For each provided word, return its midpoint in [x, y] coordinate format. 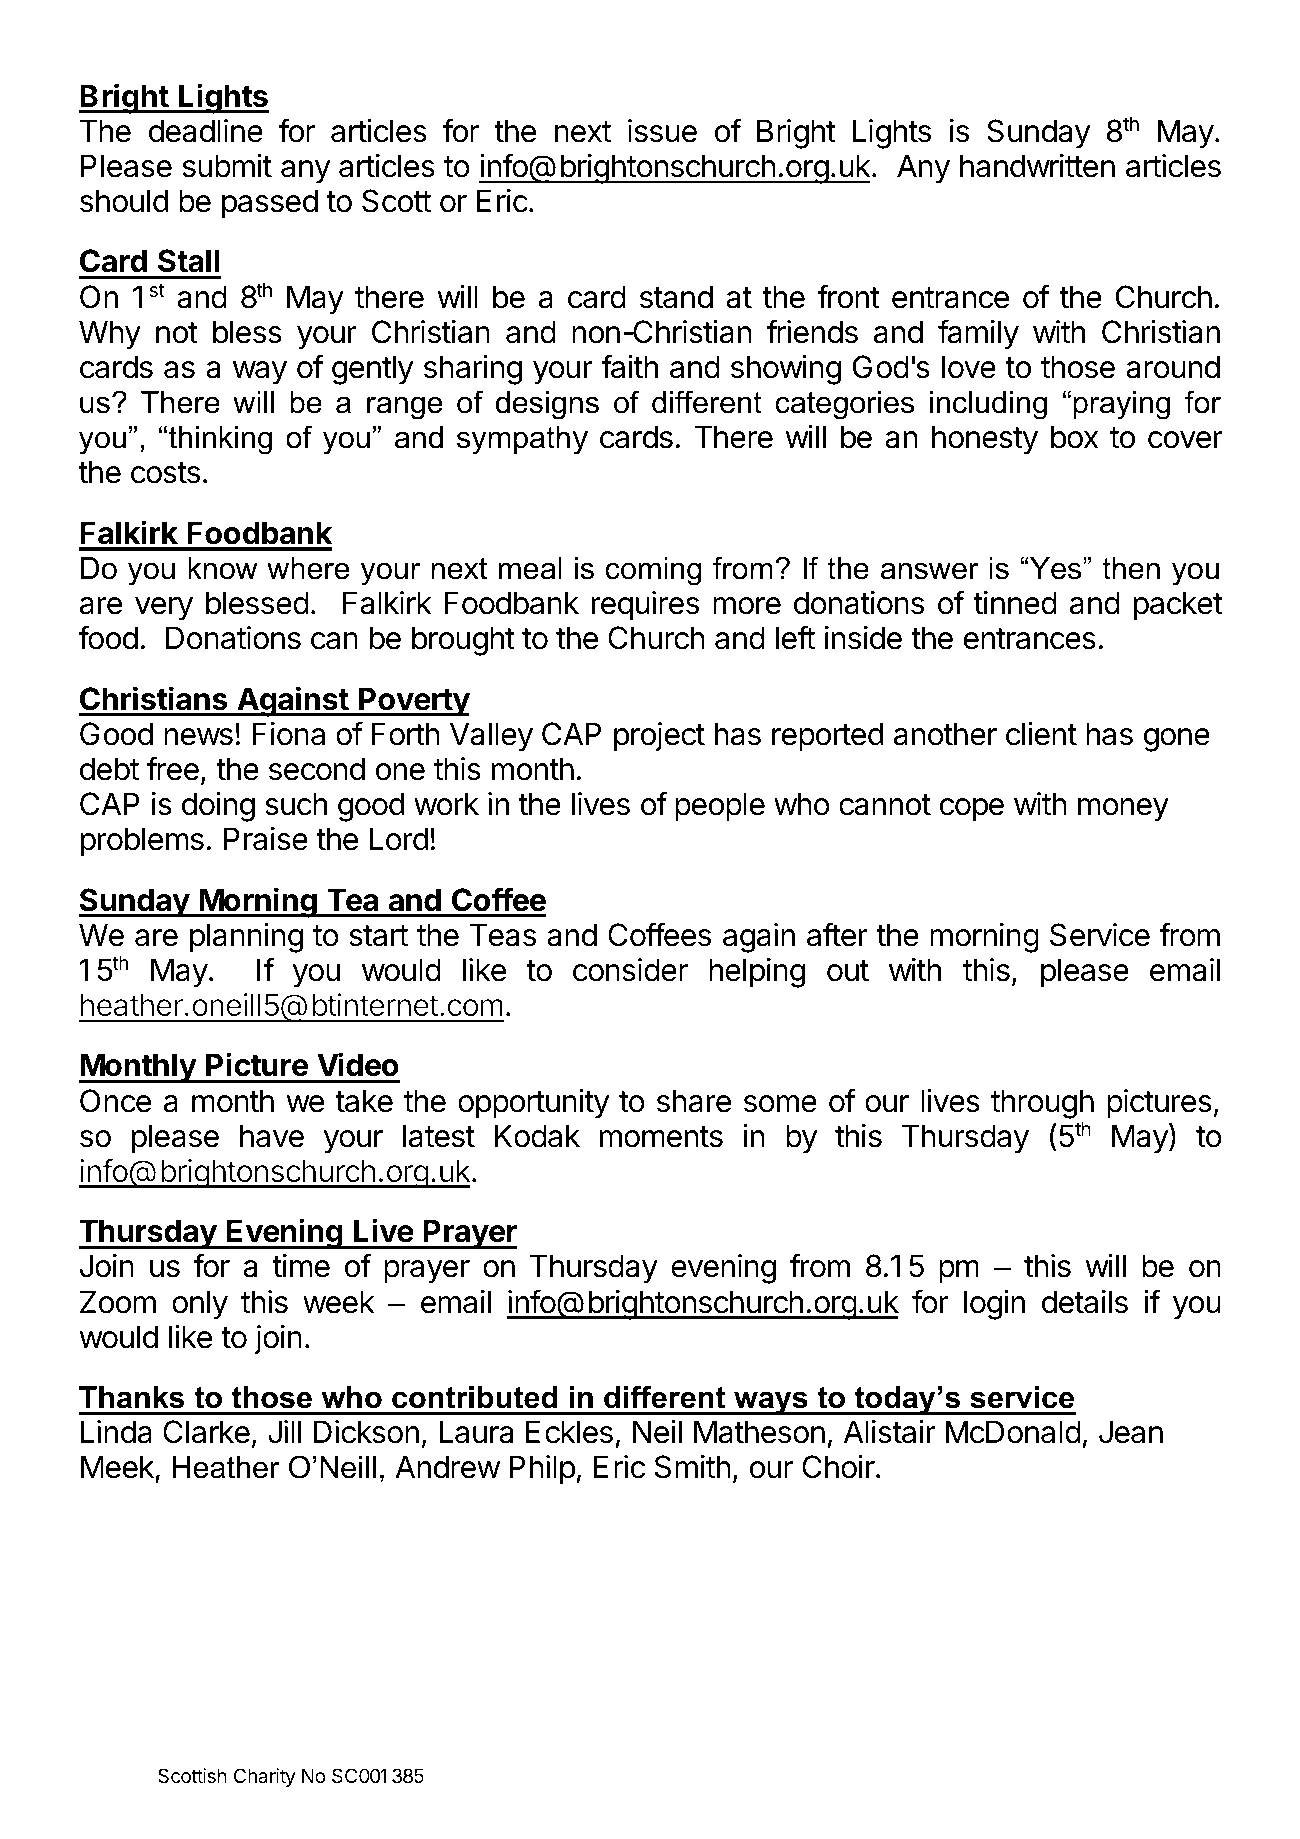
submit [227, 166]
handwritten [1037, 166]
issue [662, 131]
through [1042, 1104]
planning [246, 938]
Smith [693, 1467]
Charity [265, 1777]
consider [630, 970]
